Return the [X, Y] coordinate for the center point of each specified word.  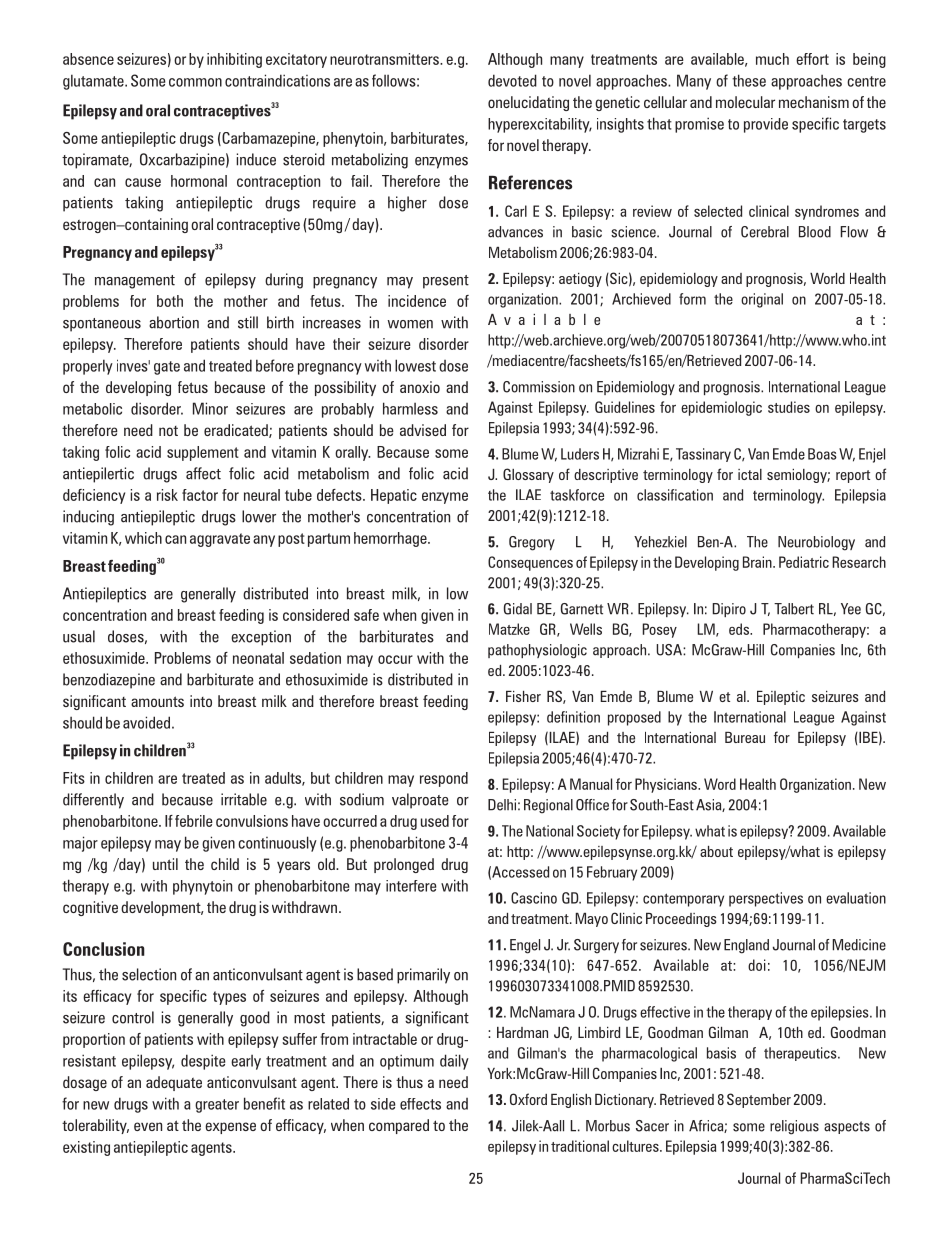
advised [423, 430]
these [749, 80]
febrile [194, 821]
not [168, 431]
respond [444, 779]
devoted [512, 80]
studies [789, 407]
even [148, 1126]
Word [720, 784]
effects [420, 1104]
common [195, 82]
